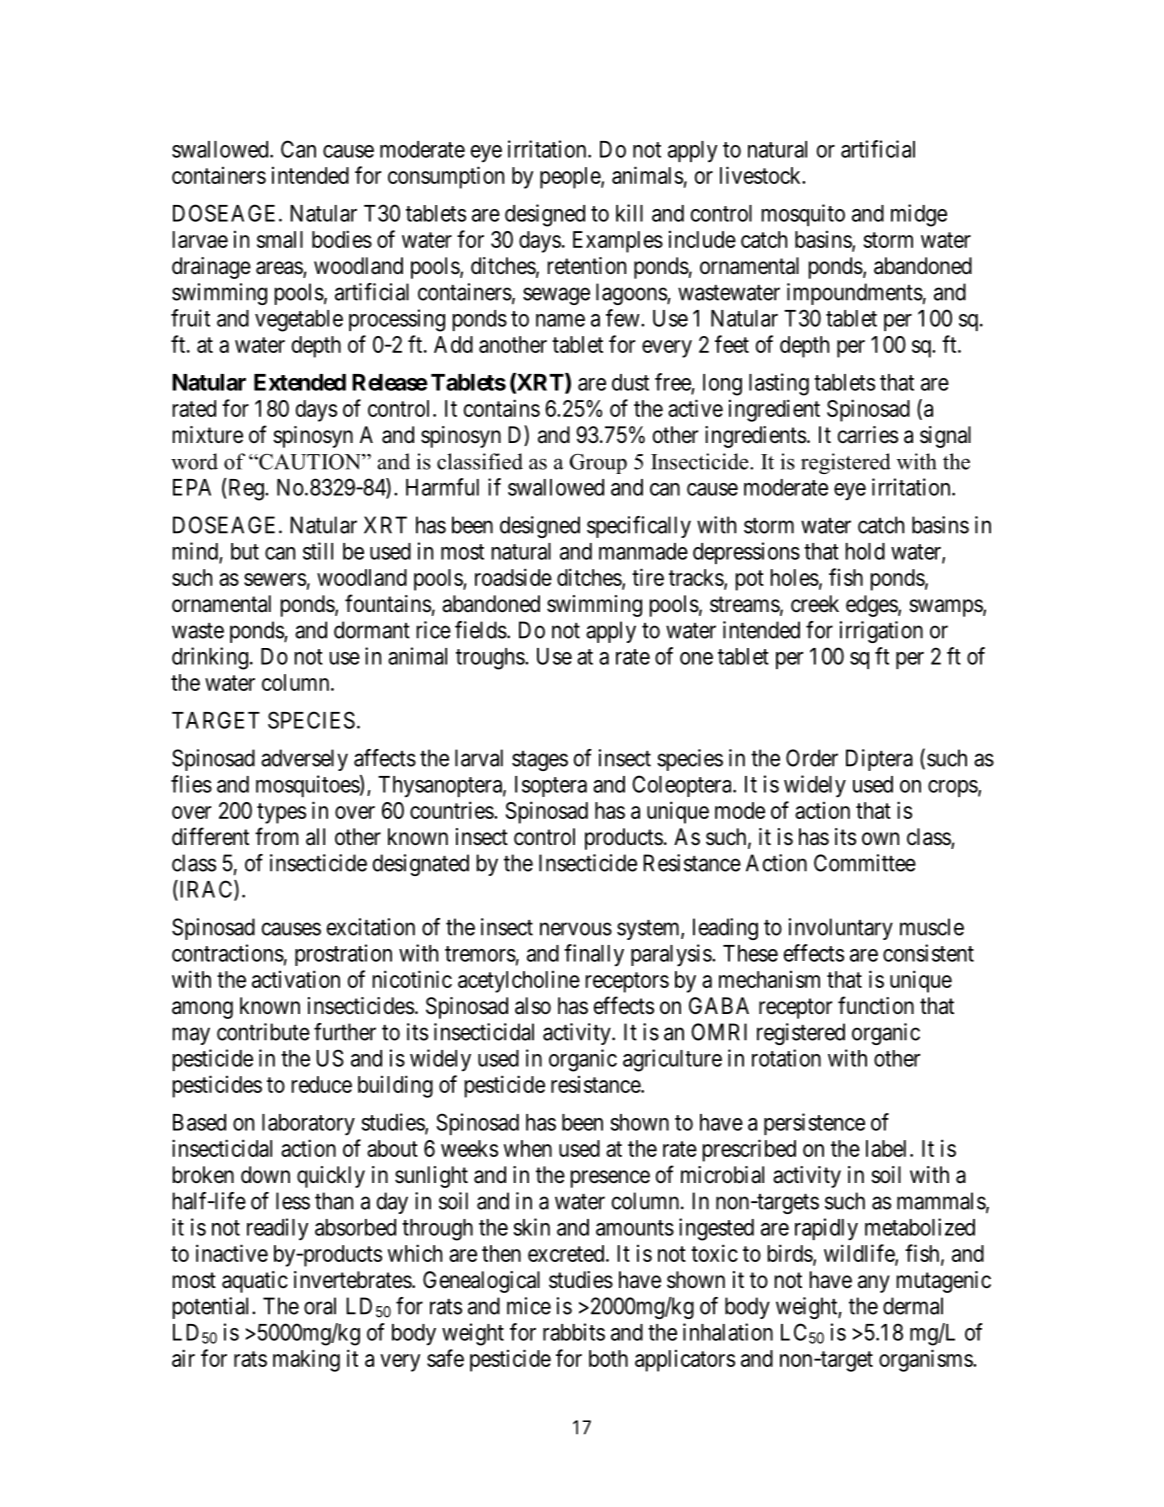 The height and width of the screenshot is (1507, 1164). What do you see at coordinates (629, 213) in the screenshot?
I see `kill` at bounding box center [629, 213].
